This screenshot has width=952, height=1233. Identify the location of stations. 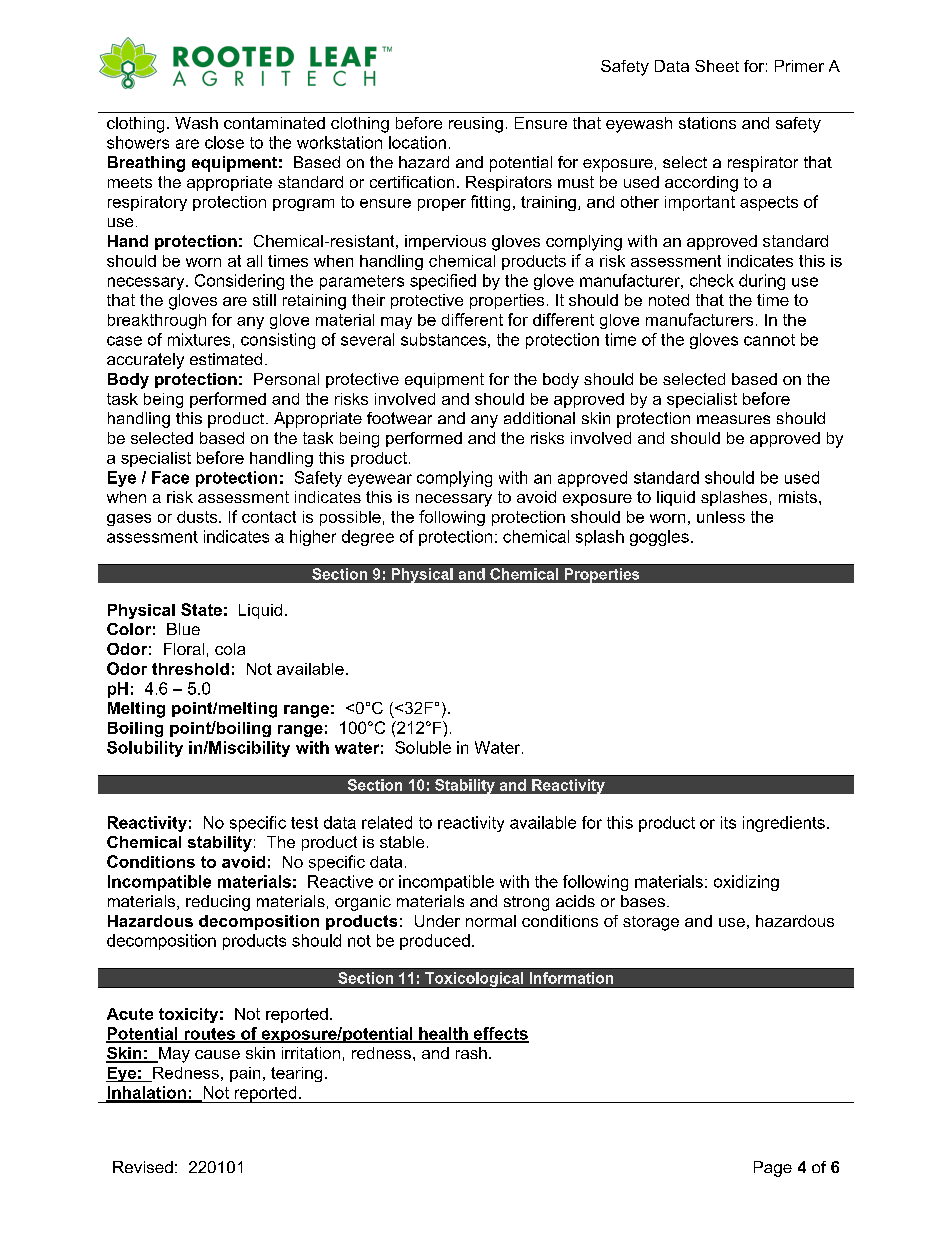
(707, 123).
